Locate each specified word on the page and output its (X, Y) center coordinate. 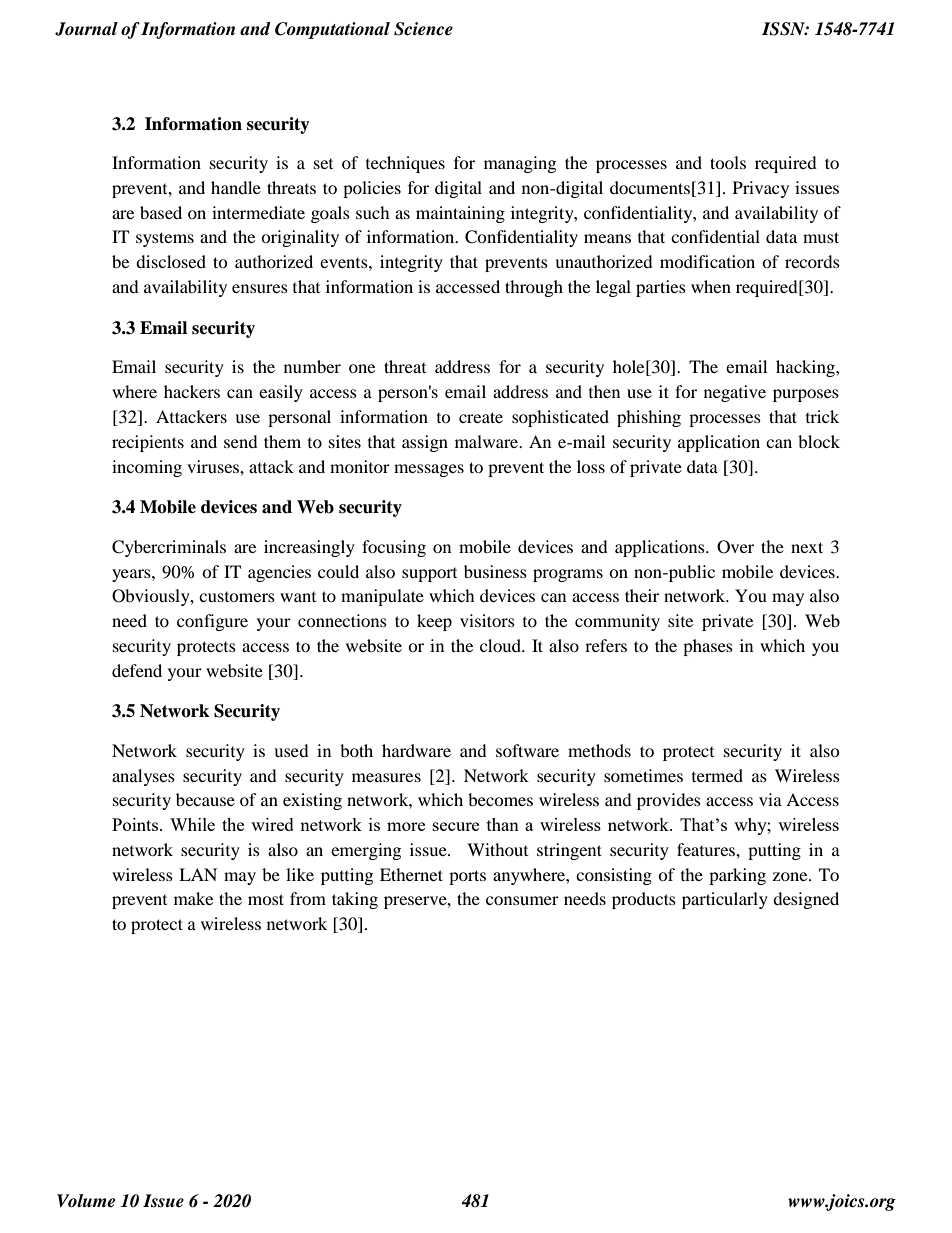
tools (728, 162)
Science (423, 29)
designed (806, 900)
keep (434, 622)
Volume (86, 1201)
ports (467, 877)
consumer (522, 900)
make (193, 898)
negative (735, 393)
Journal (86, 29)
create (481, 417)
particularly (725, 900)
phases (708, 647)
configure (212, 622)
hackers (192, 391)
